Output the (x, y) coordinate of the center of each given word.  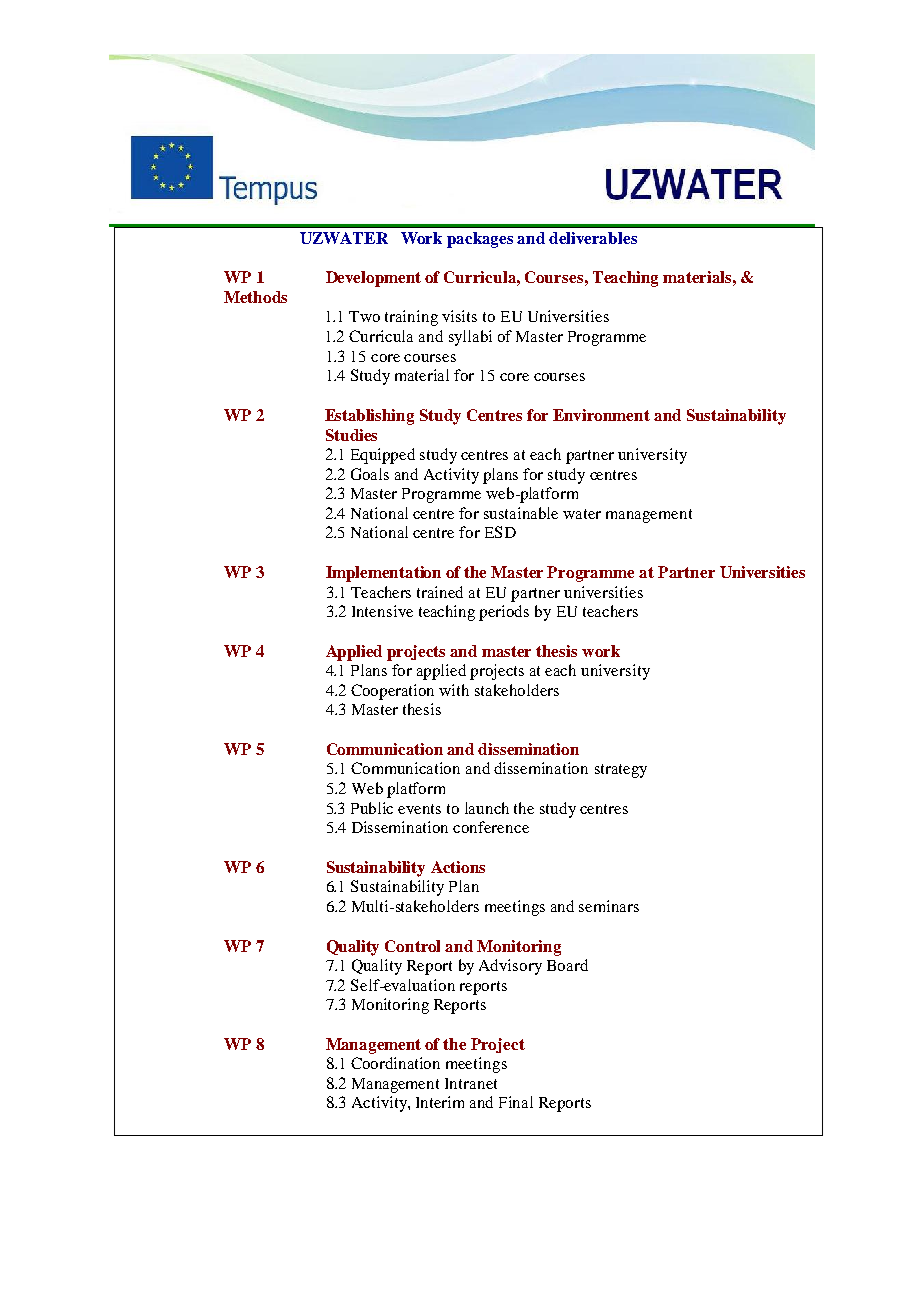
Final (516, 1102)
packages (480, 240)
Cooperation (392, 692)
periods (504, 613)
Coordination (395, 1063)
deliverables (593, 238)
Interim (440, 1102)
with (454, 690)
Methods (255, 297)
